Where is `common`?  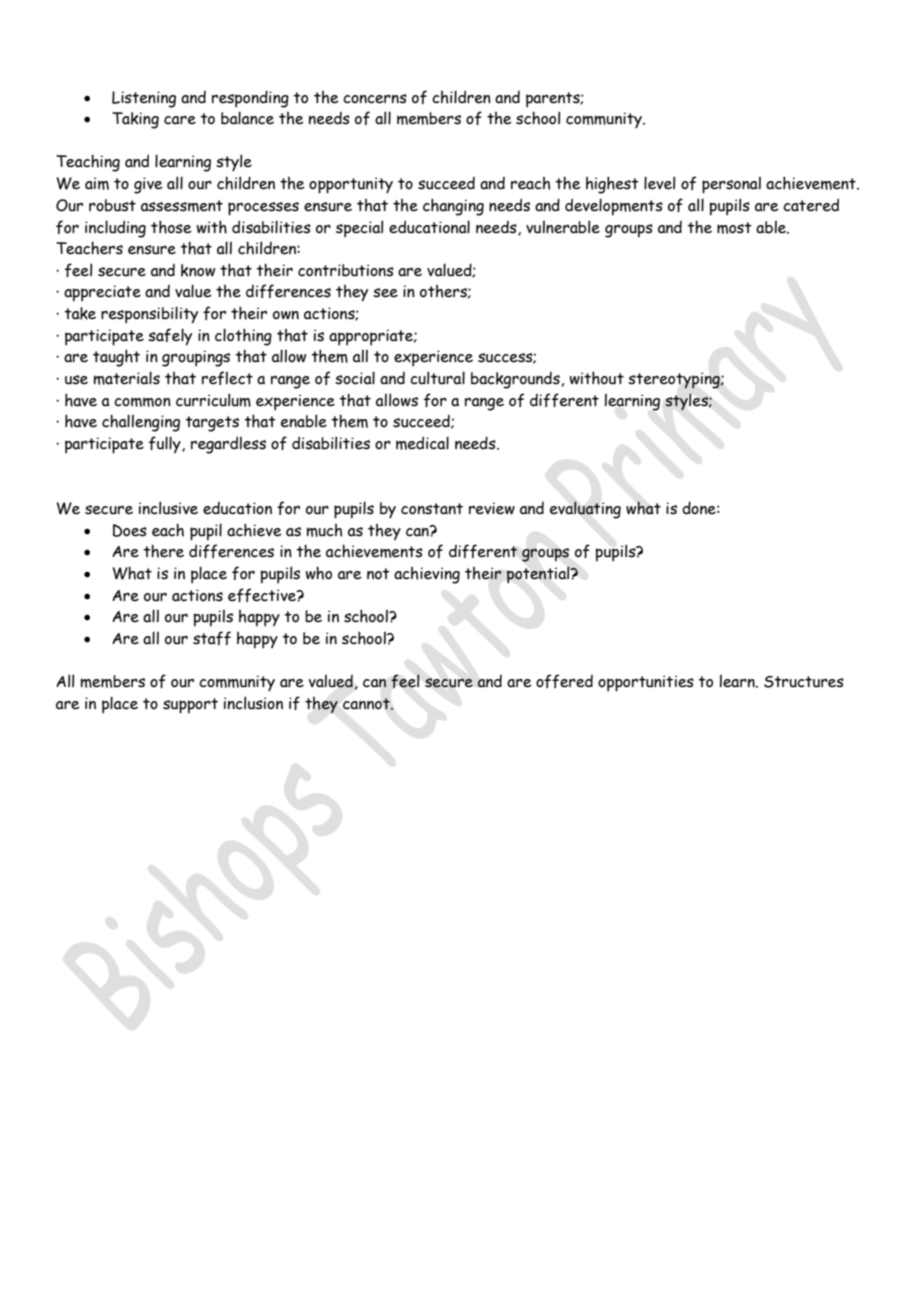 common is located at coordinates (142, 402).
